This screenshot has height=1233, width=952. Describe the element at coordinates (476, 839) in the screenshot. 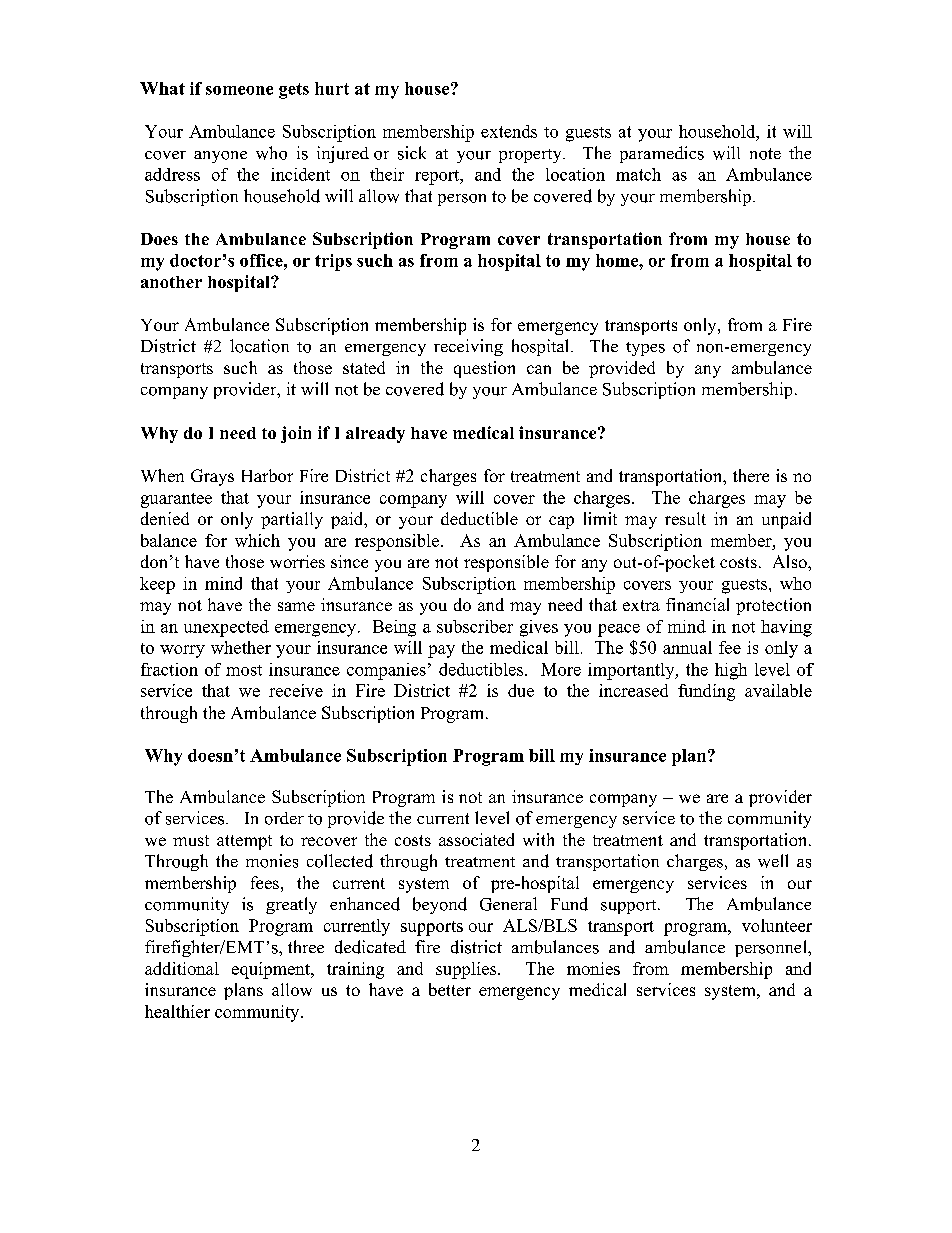

I see `associated` at that location.
